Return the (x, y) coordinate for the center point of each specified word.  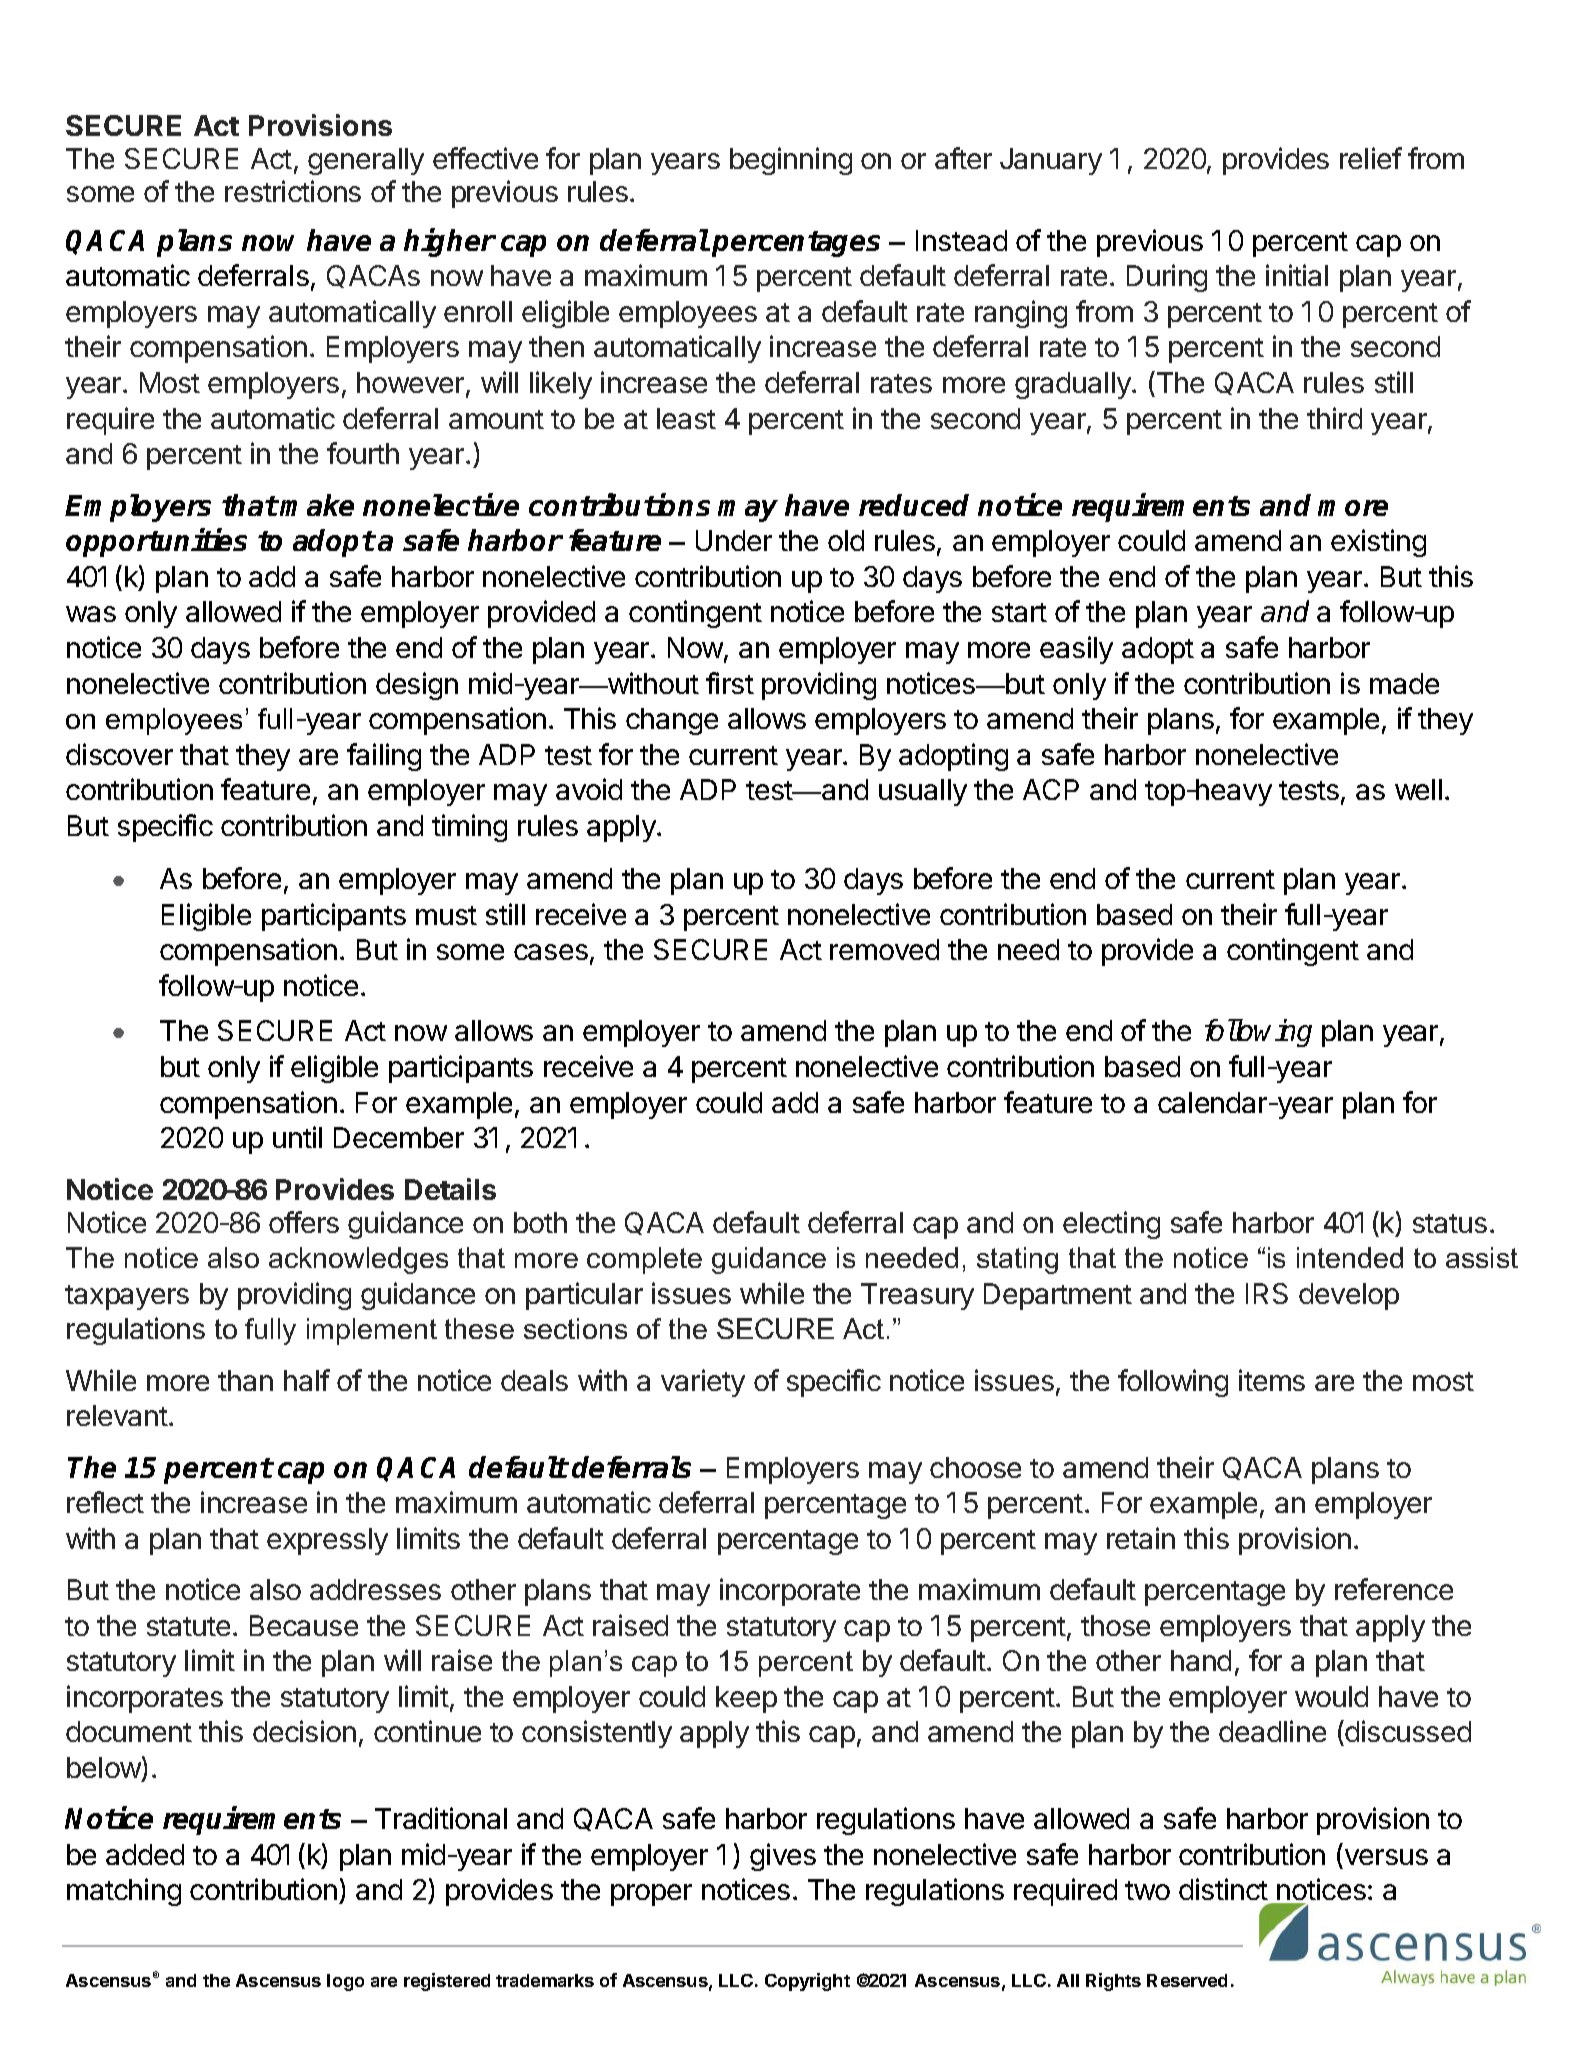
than (245, 1380)
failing (384, 757)
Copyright (807, 1982)
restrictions (293, 191)
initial (1297, 275)
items (1272, 1380)
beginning (791, 161)
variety (703, 1383)
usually (923, 792)
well (1418, 789)
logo (345, 1982)
